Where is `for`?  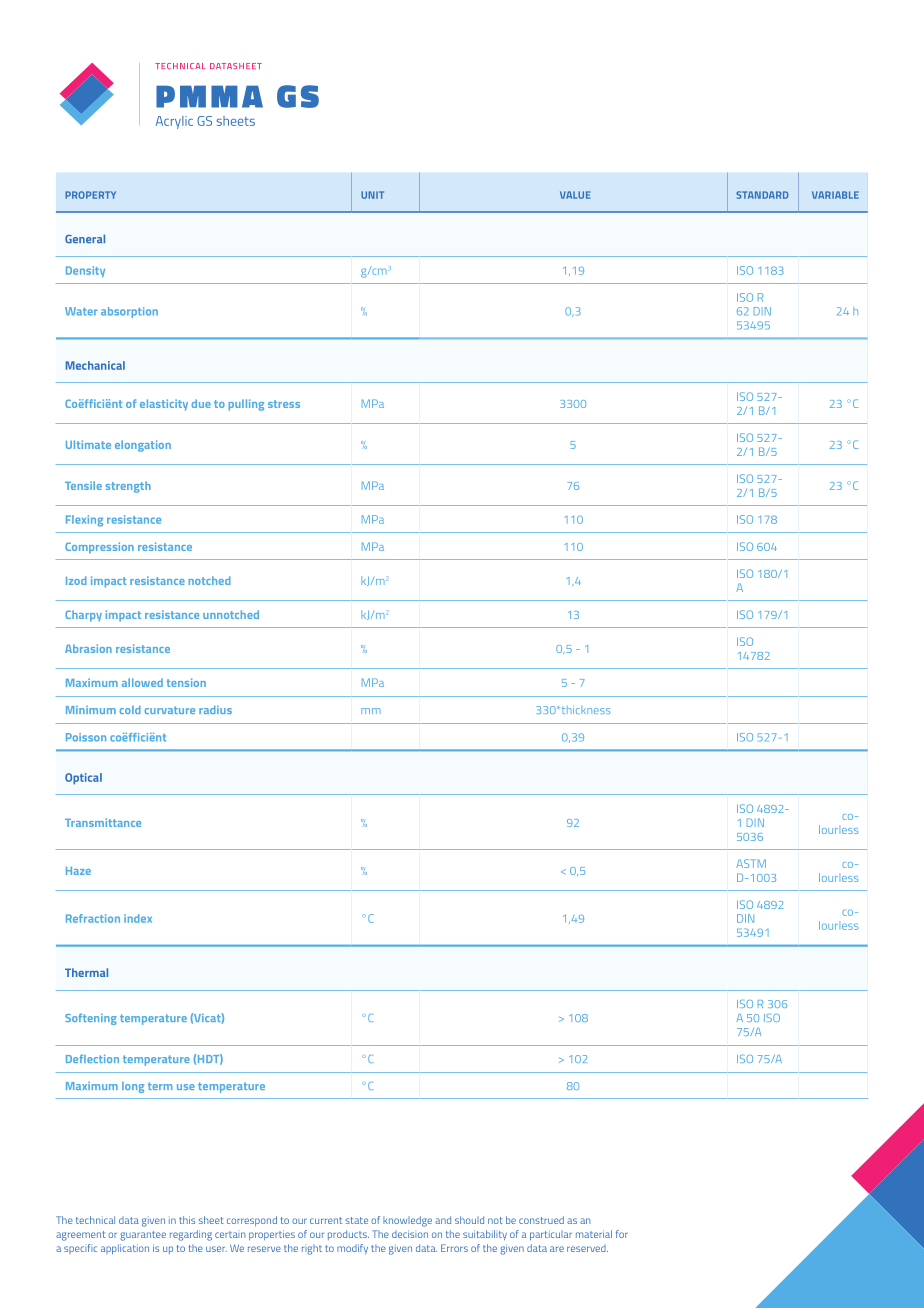
for is located at coordinates (622, 1234).
